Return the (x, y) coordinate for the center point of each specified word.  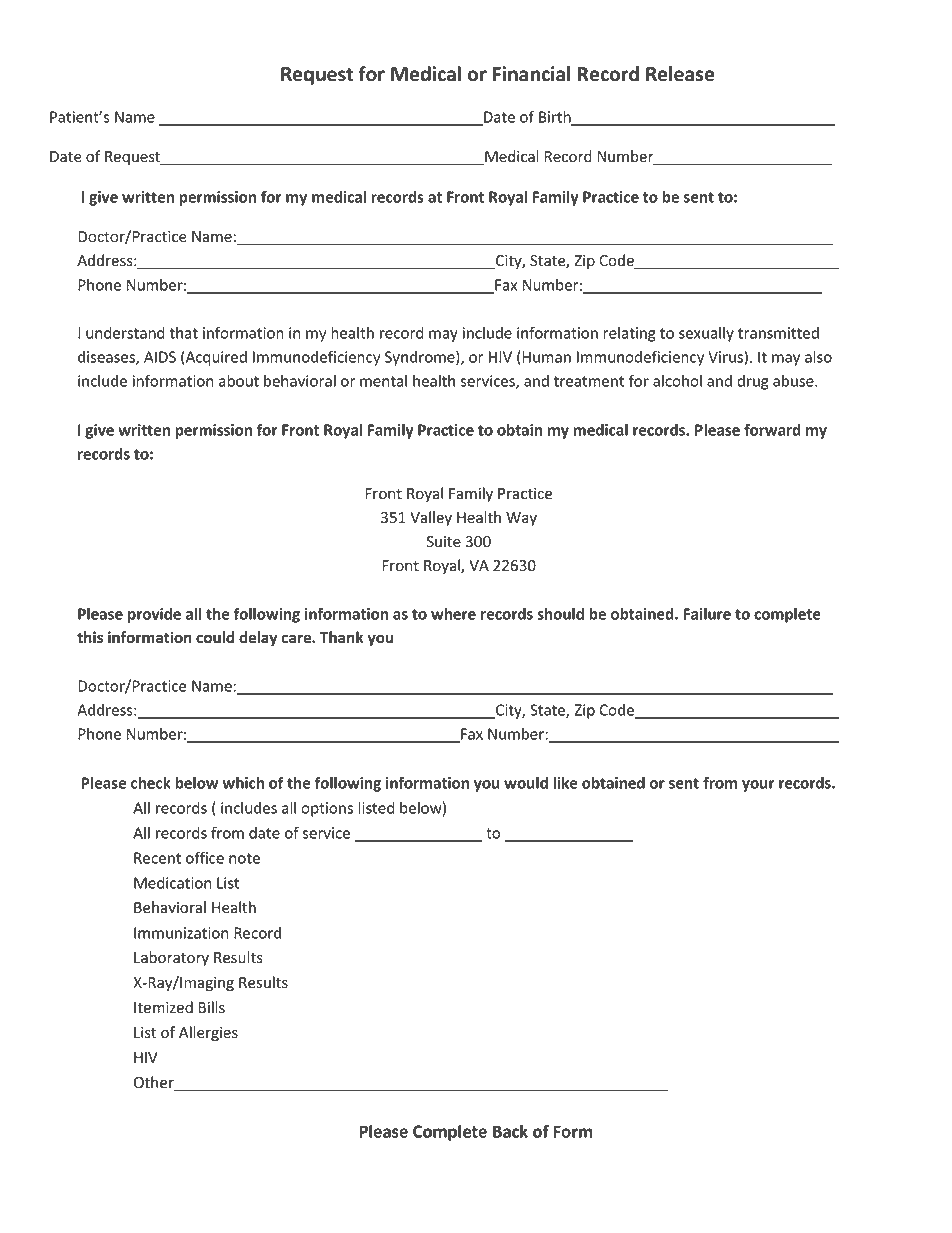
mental (383, 381)
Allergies (208, 1033)
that (183, 333)
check (151, 782)
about (239, 380)
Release (680, 74)
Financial (531, 74)
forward (772, 429)
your (758, 786)
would (526, 782)
